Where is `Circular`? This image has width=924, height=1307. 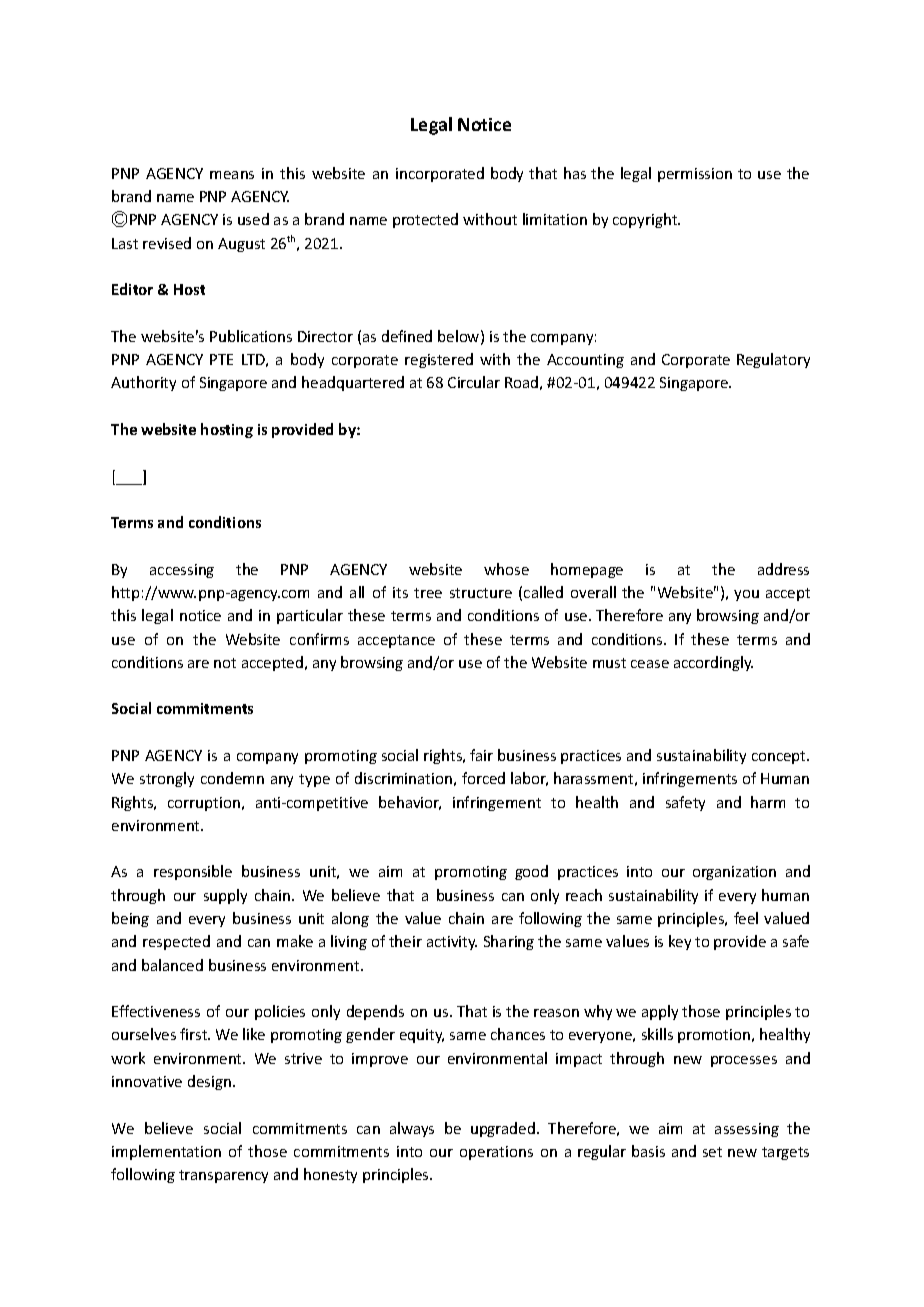 Circular is located at coordinates (474, 382).
